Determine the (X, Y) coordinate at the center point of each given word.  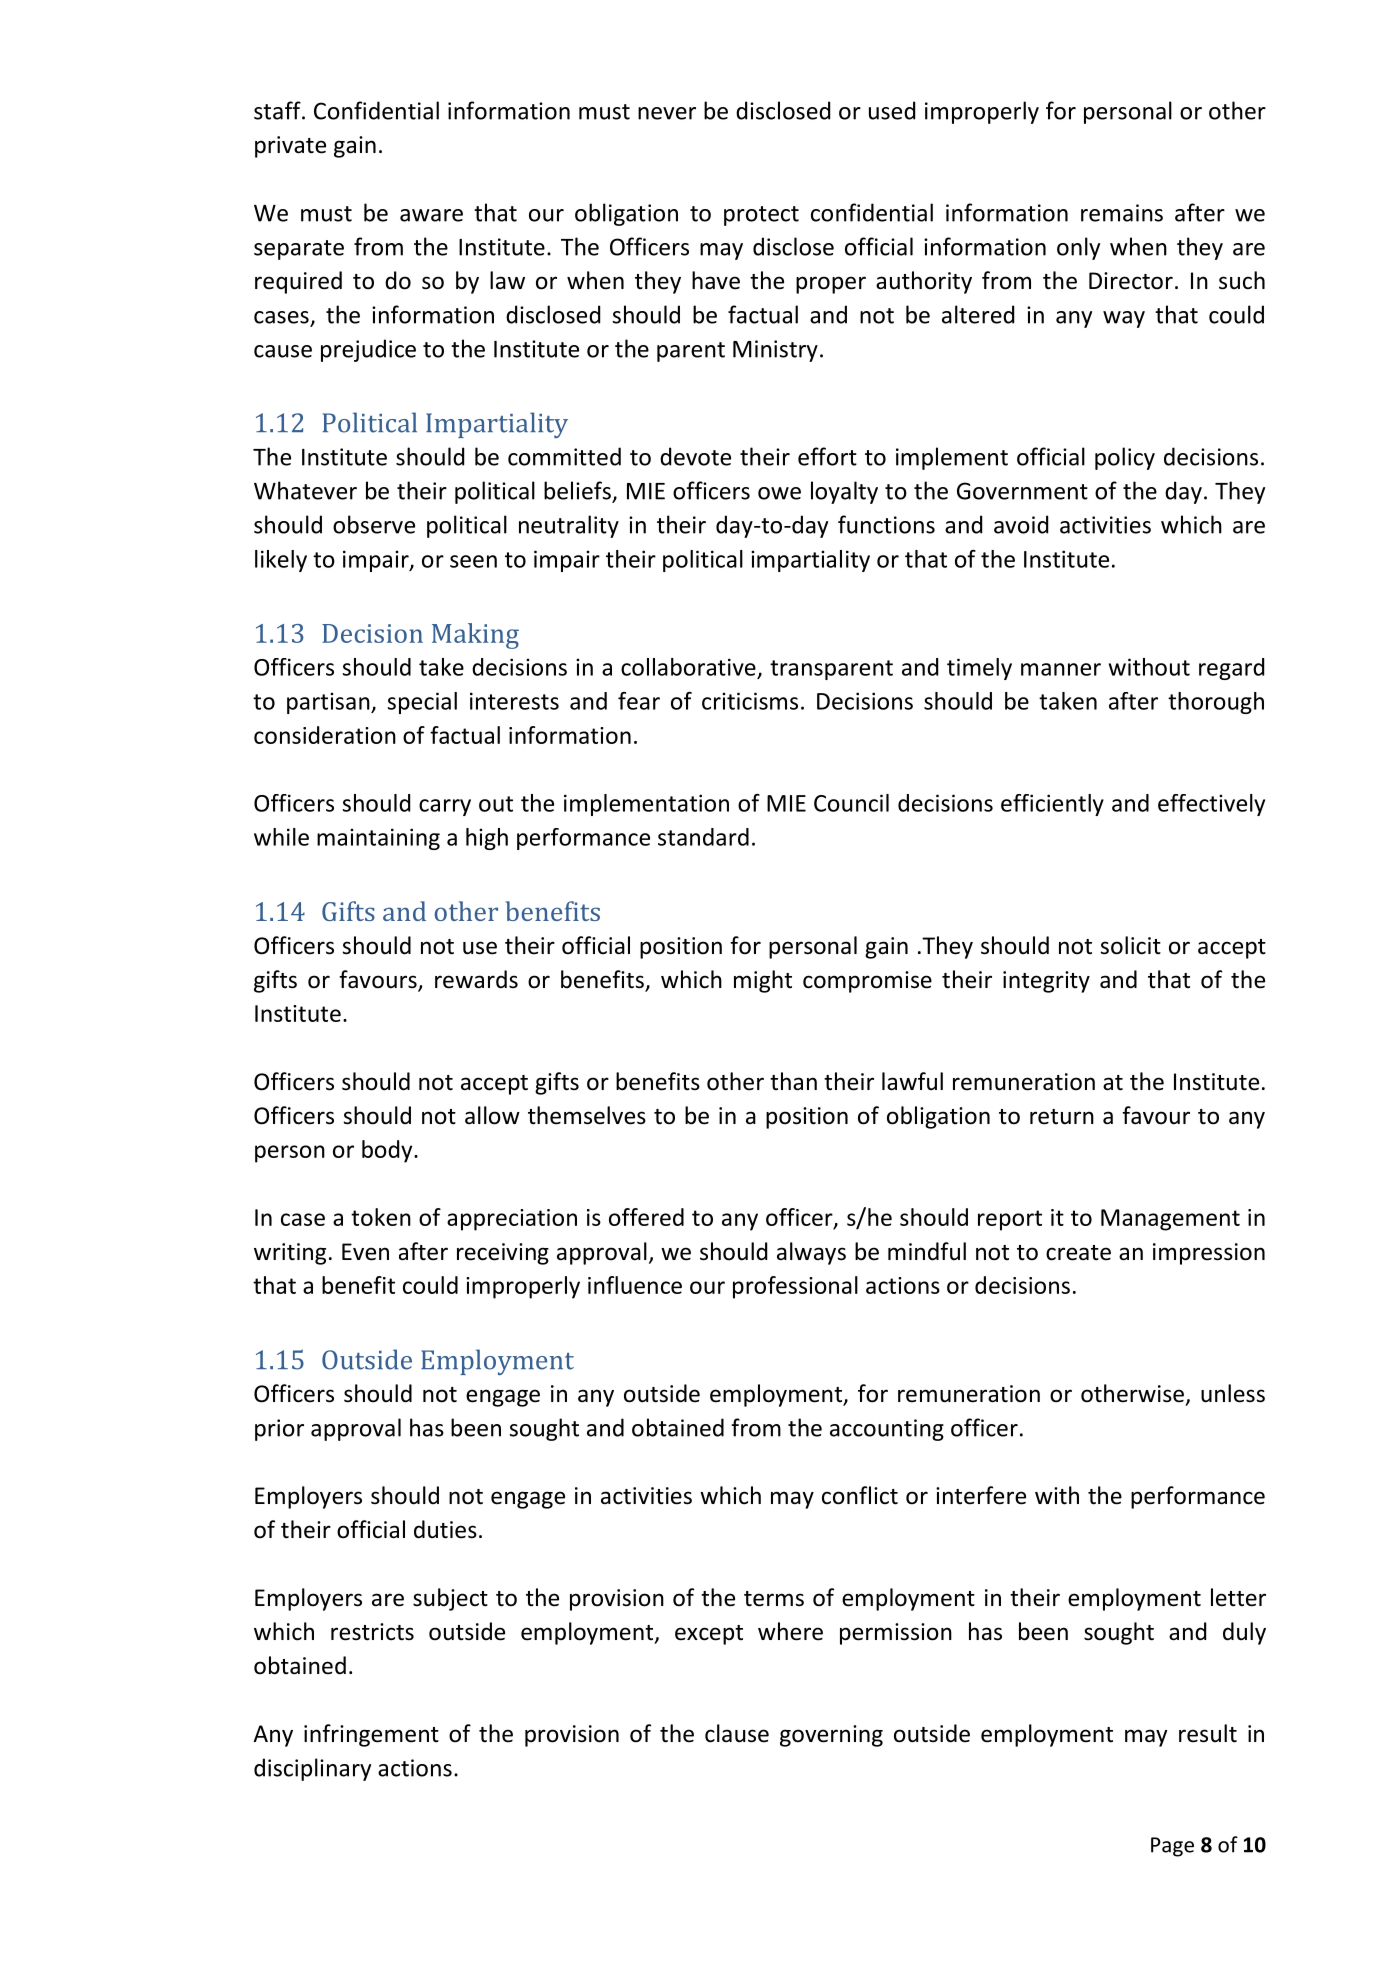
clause (737, 1733)
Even (365, 1252)
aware (431, 215)
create (1078, 1253)
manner (1061, 669)
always (811, 1253)
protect (761, 216)
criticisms (750, 701)
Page (1172, 1847)
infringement (371, 1735)
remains (1122, 213)
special (422, 703)
